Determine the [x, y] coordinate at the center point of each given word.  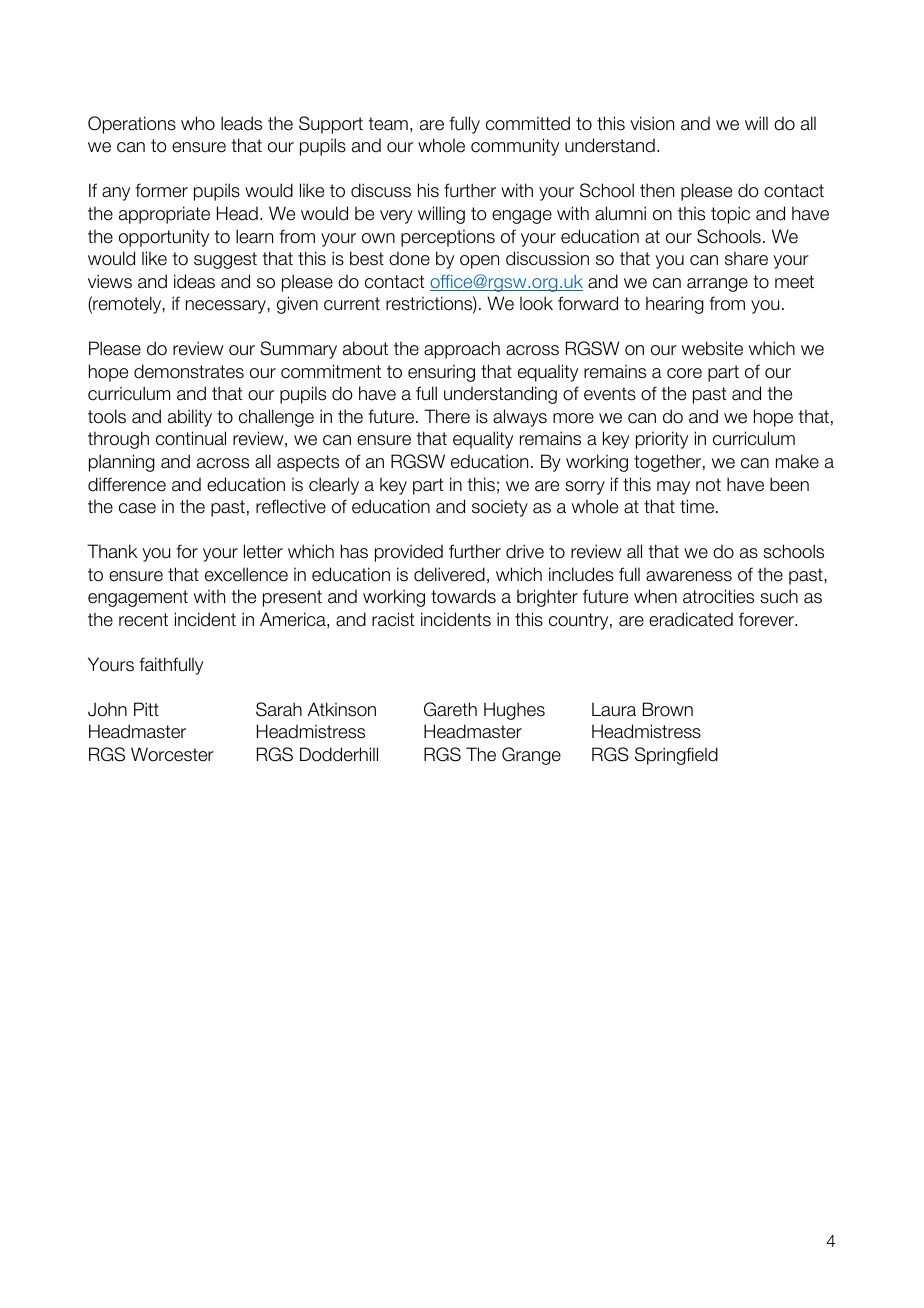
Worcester [172, 754]
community [515, 147]
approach [462, 350]
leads [241, 123]
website [712, 348]
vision [652, 123]
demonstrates [189, 371]
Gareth [450, 709]
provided [409, 553]
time [698, 506]
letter [263, 551]
